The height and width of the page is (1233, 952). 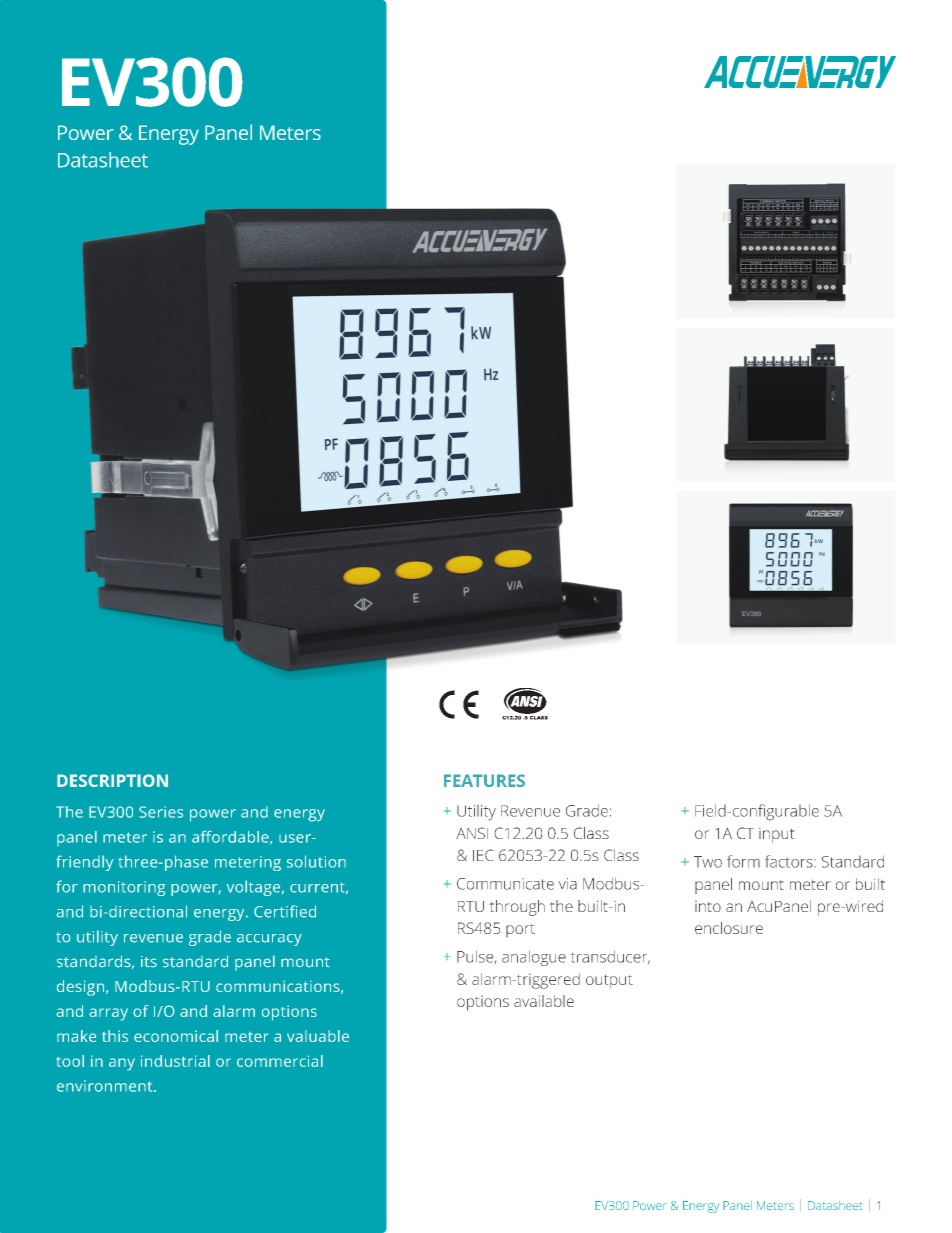 What do you see at coordinates (520, 930) in the page?
I see `port` at bounding box center [520, 930].
